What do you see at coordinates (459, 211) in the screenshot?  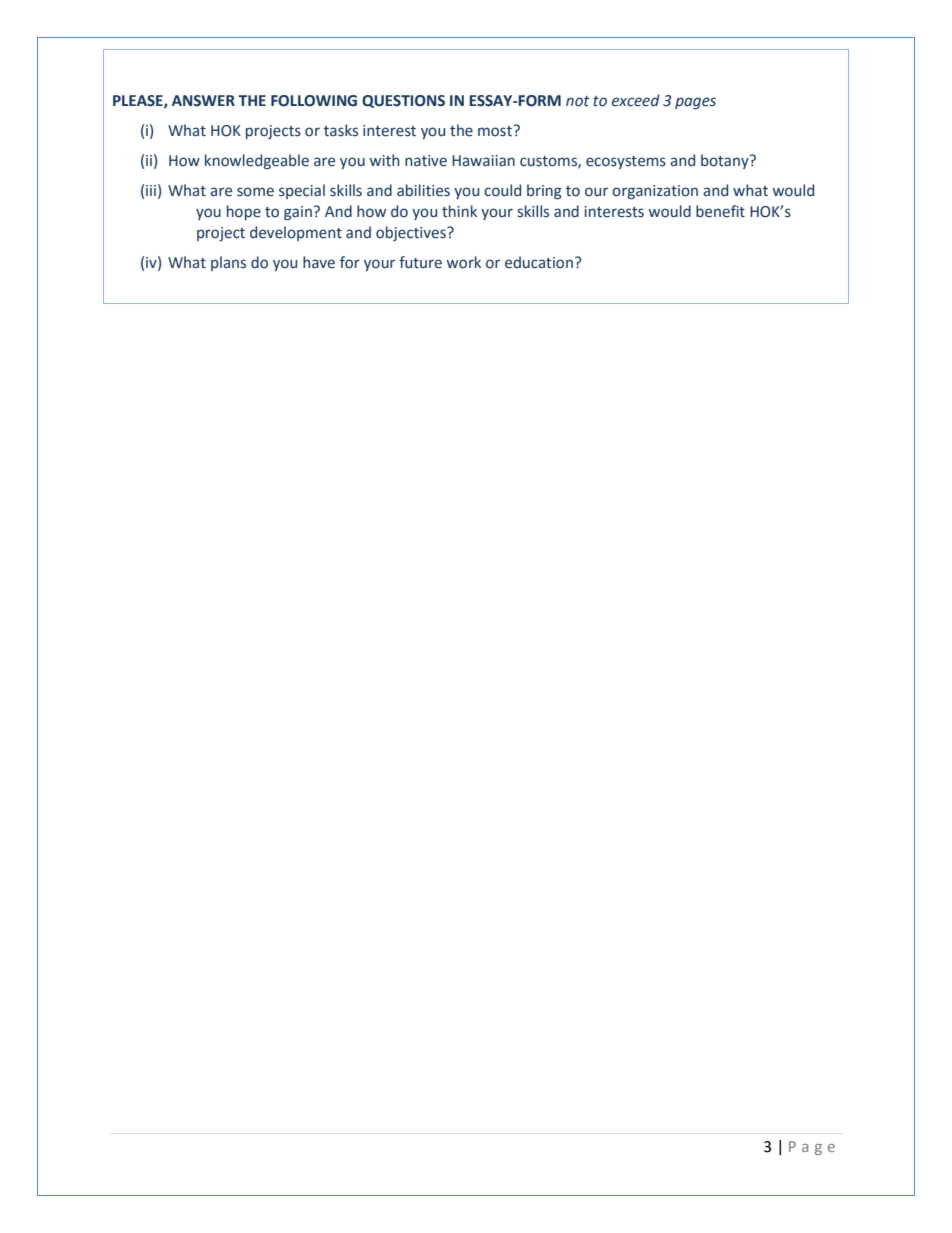 I see `think` at bounding box center [459, 211].
